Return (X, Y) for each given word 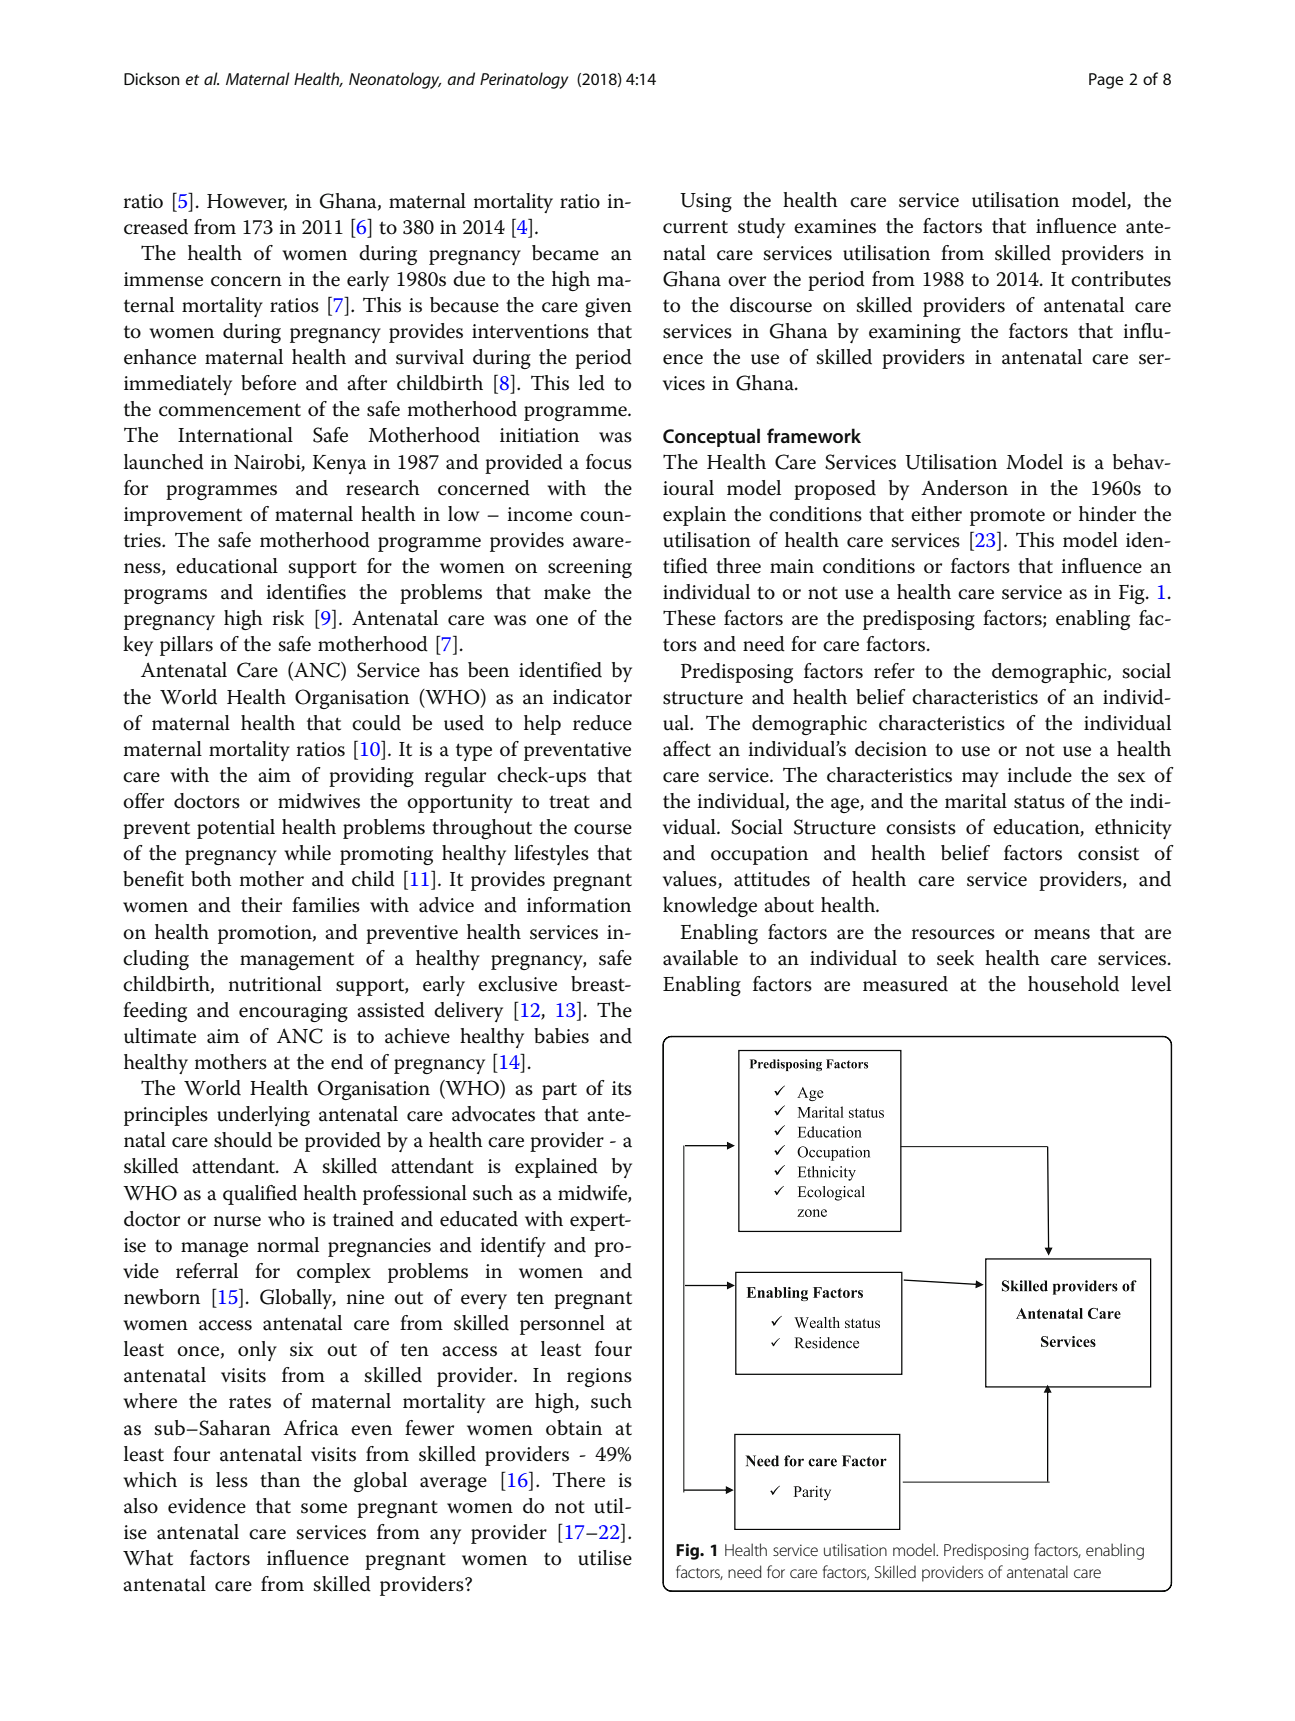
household (1073, 984)
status (1039, 802)
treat (569, 802)
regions (599, 1377)
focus (609, 462)
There (579, 1480)
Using (706, 202)
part (559, 1091)
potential (236, 829)
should (243, 1140)
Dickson (152, 78)
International (235, 435)
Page (1106, 81)
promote (1007, 517)
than (280, 1480)
